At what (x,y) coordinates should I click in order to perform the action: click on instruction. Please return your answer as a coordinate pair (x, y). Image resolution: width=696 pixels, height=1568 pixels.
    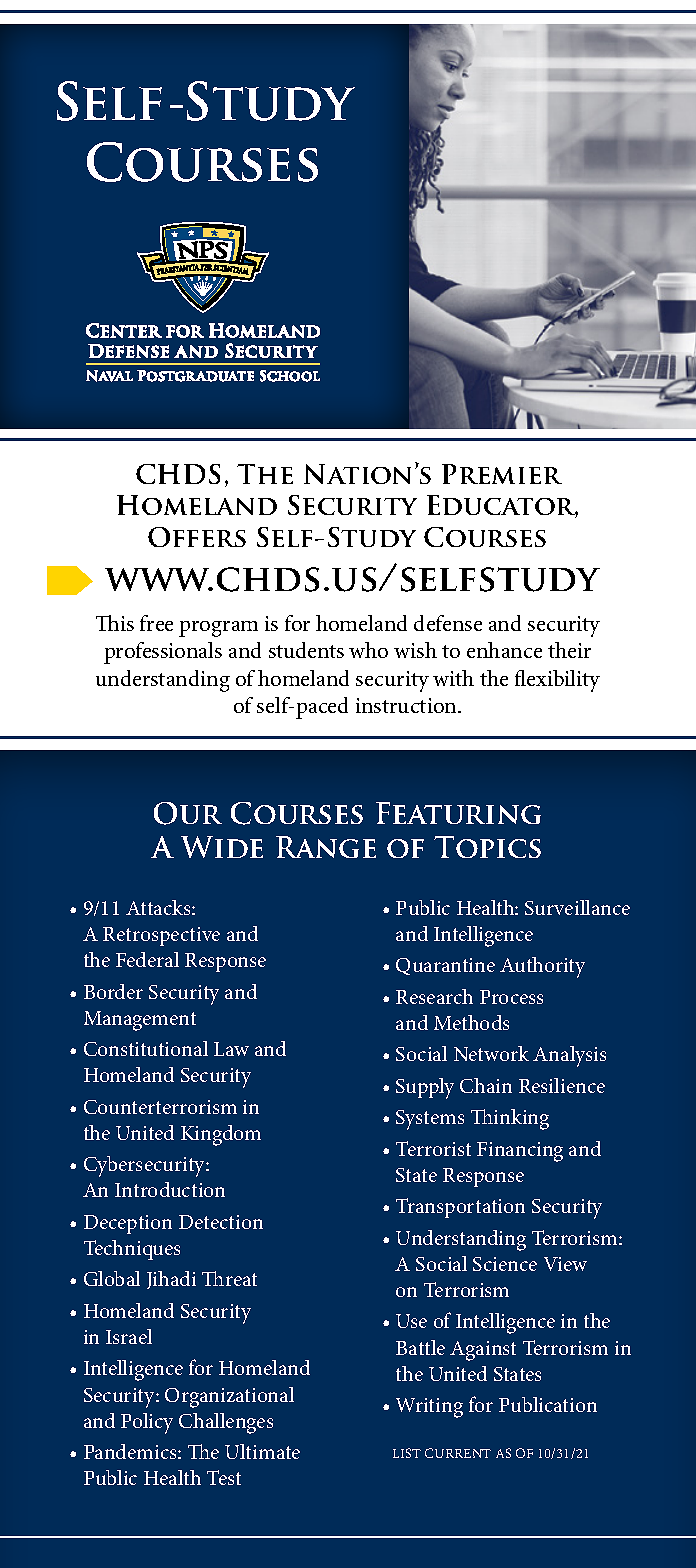
    Looking at the image, I should click on (407, 705).
